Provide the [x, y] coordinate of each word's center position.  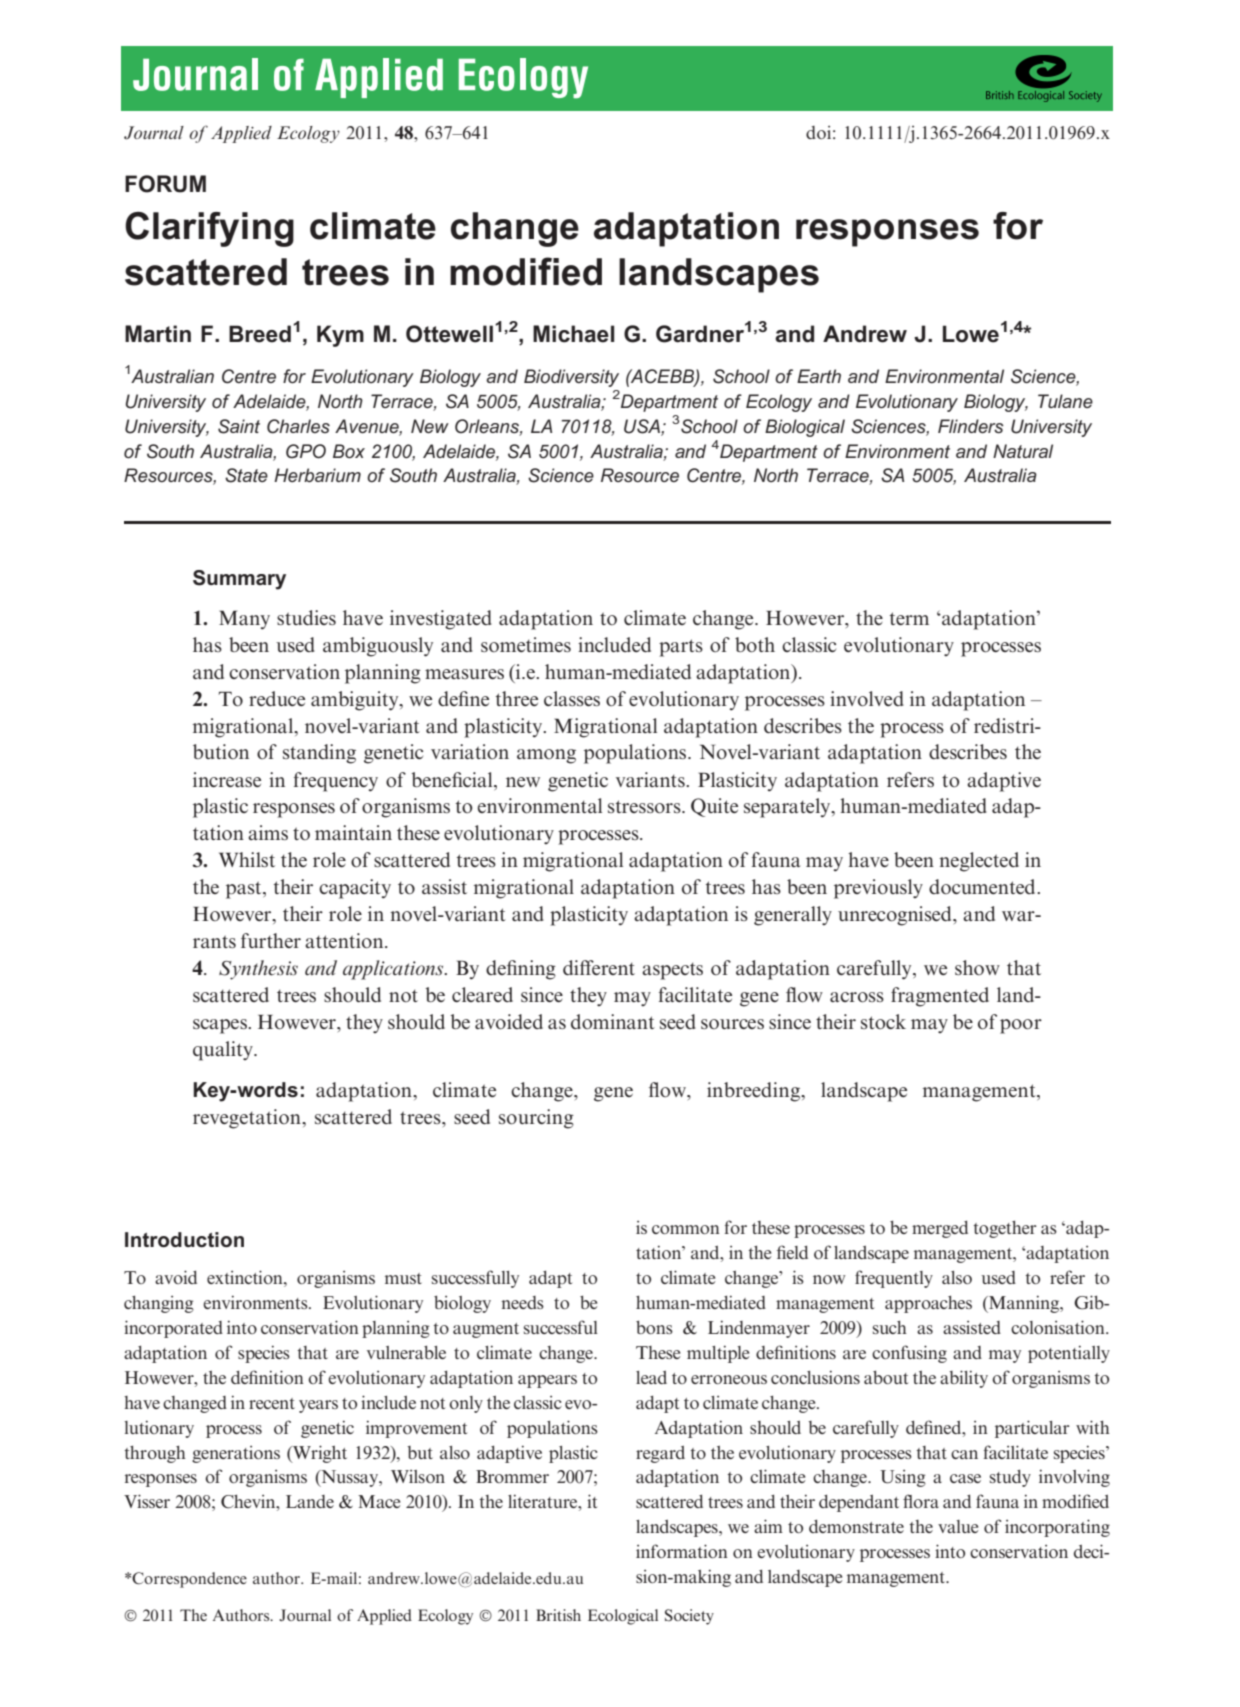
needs [522, 1302]
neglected [979, 862]
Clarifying [209, 229]
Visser [147, 1501]
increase [227, 779]
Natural [1023, 451]
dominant [613, 1021]
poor [1021, 1026]
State [246, 475]
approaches [928, 1304]
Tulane [1065, 401]
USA [643, 427]
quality [224, 1051]
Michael [573, 334]
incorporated [173, 1329]
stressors [645, 807]
